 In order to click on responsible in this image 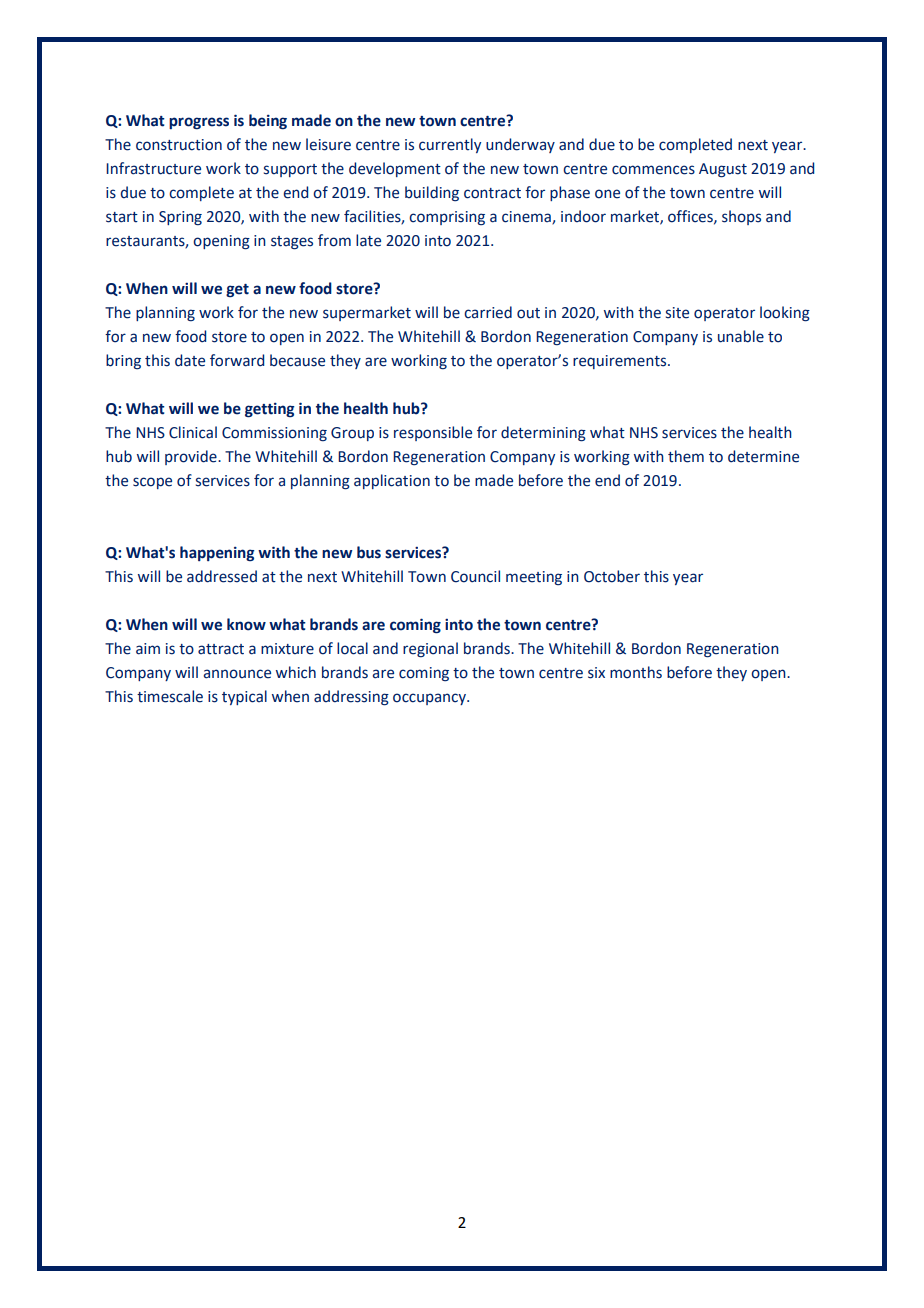, I will do `click(433, 433)`.
